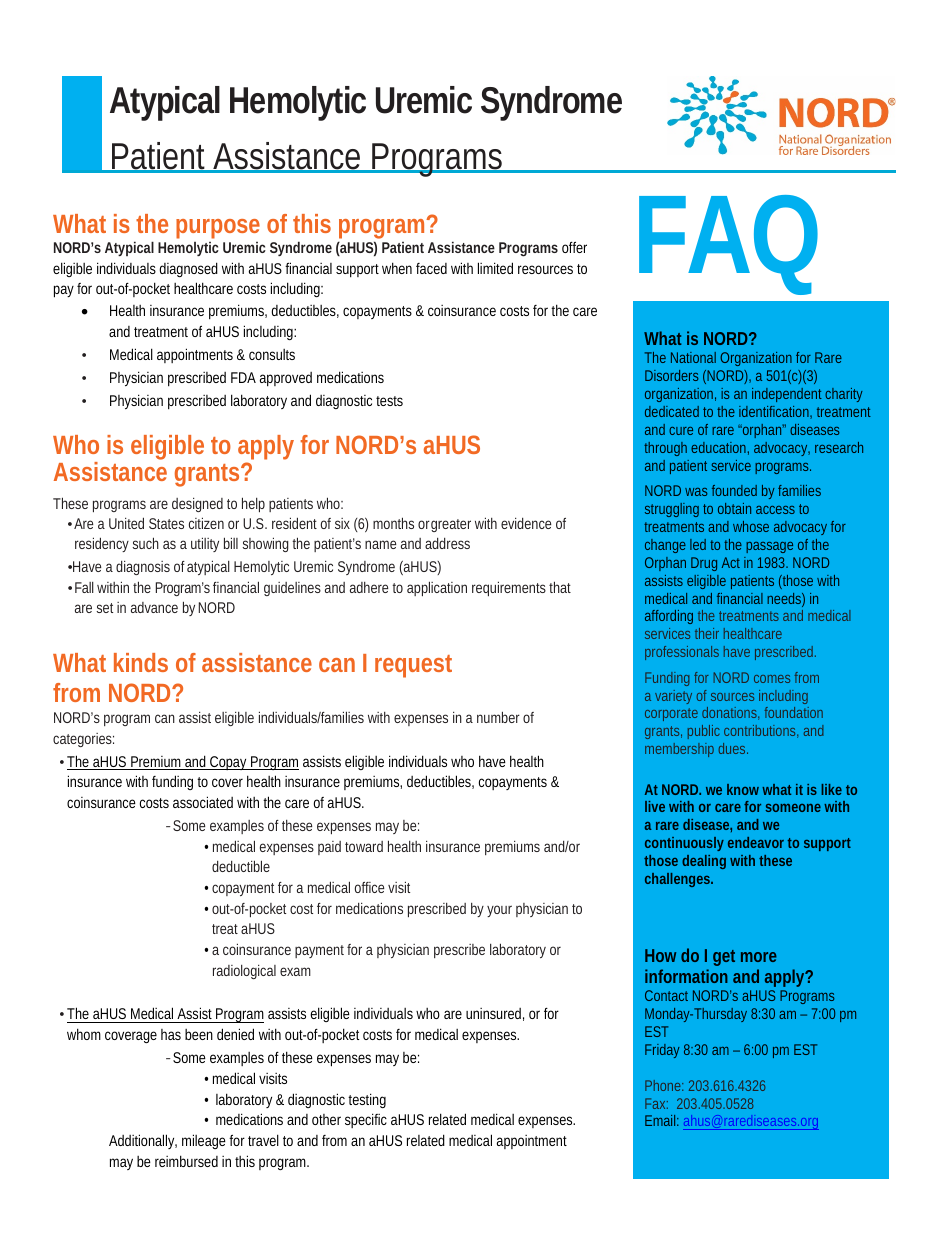 This page has width=952, height=1233. I want to click on address, so click(447, 543).
